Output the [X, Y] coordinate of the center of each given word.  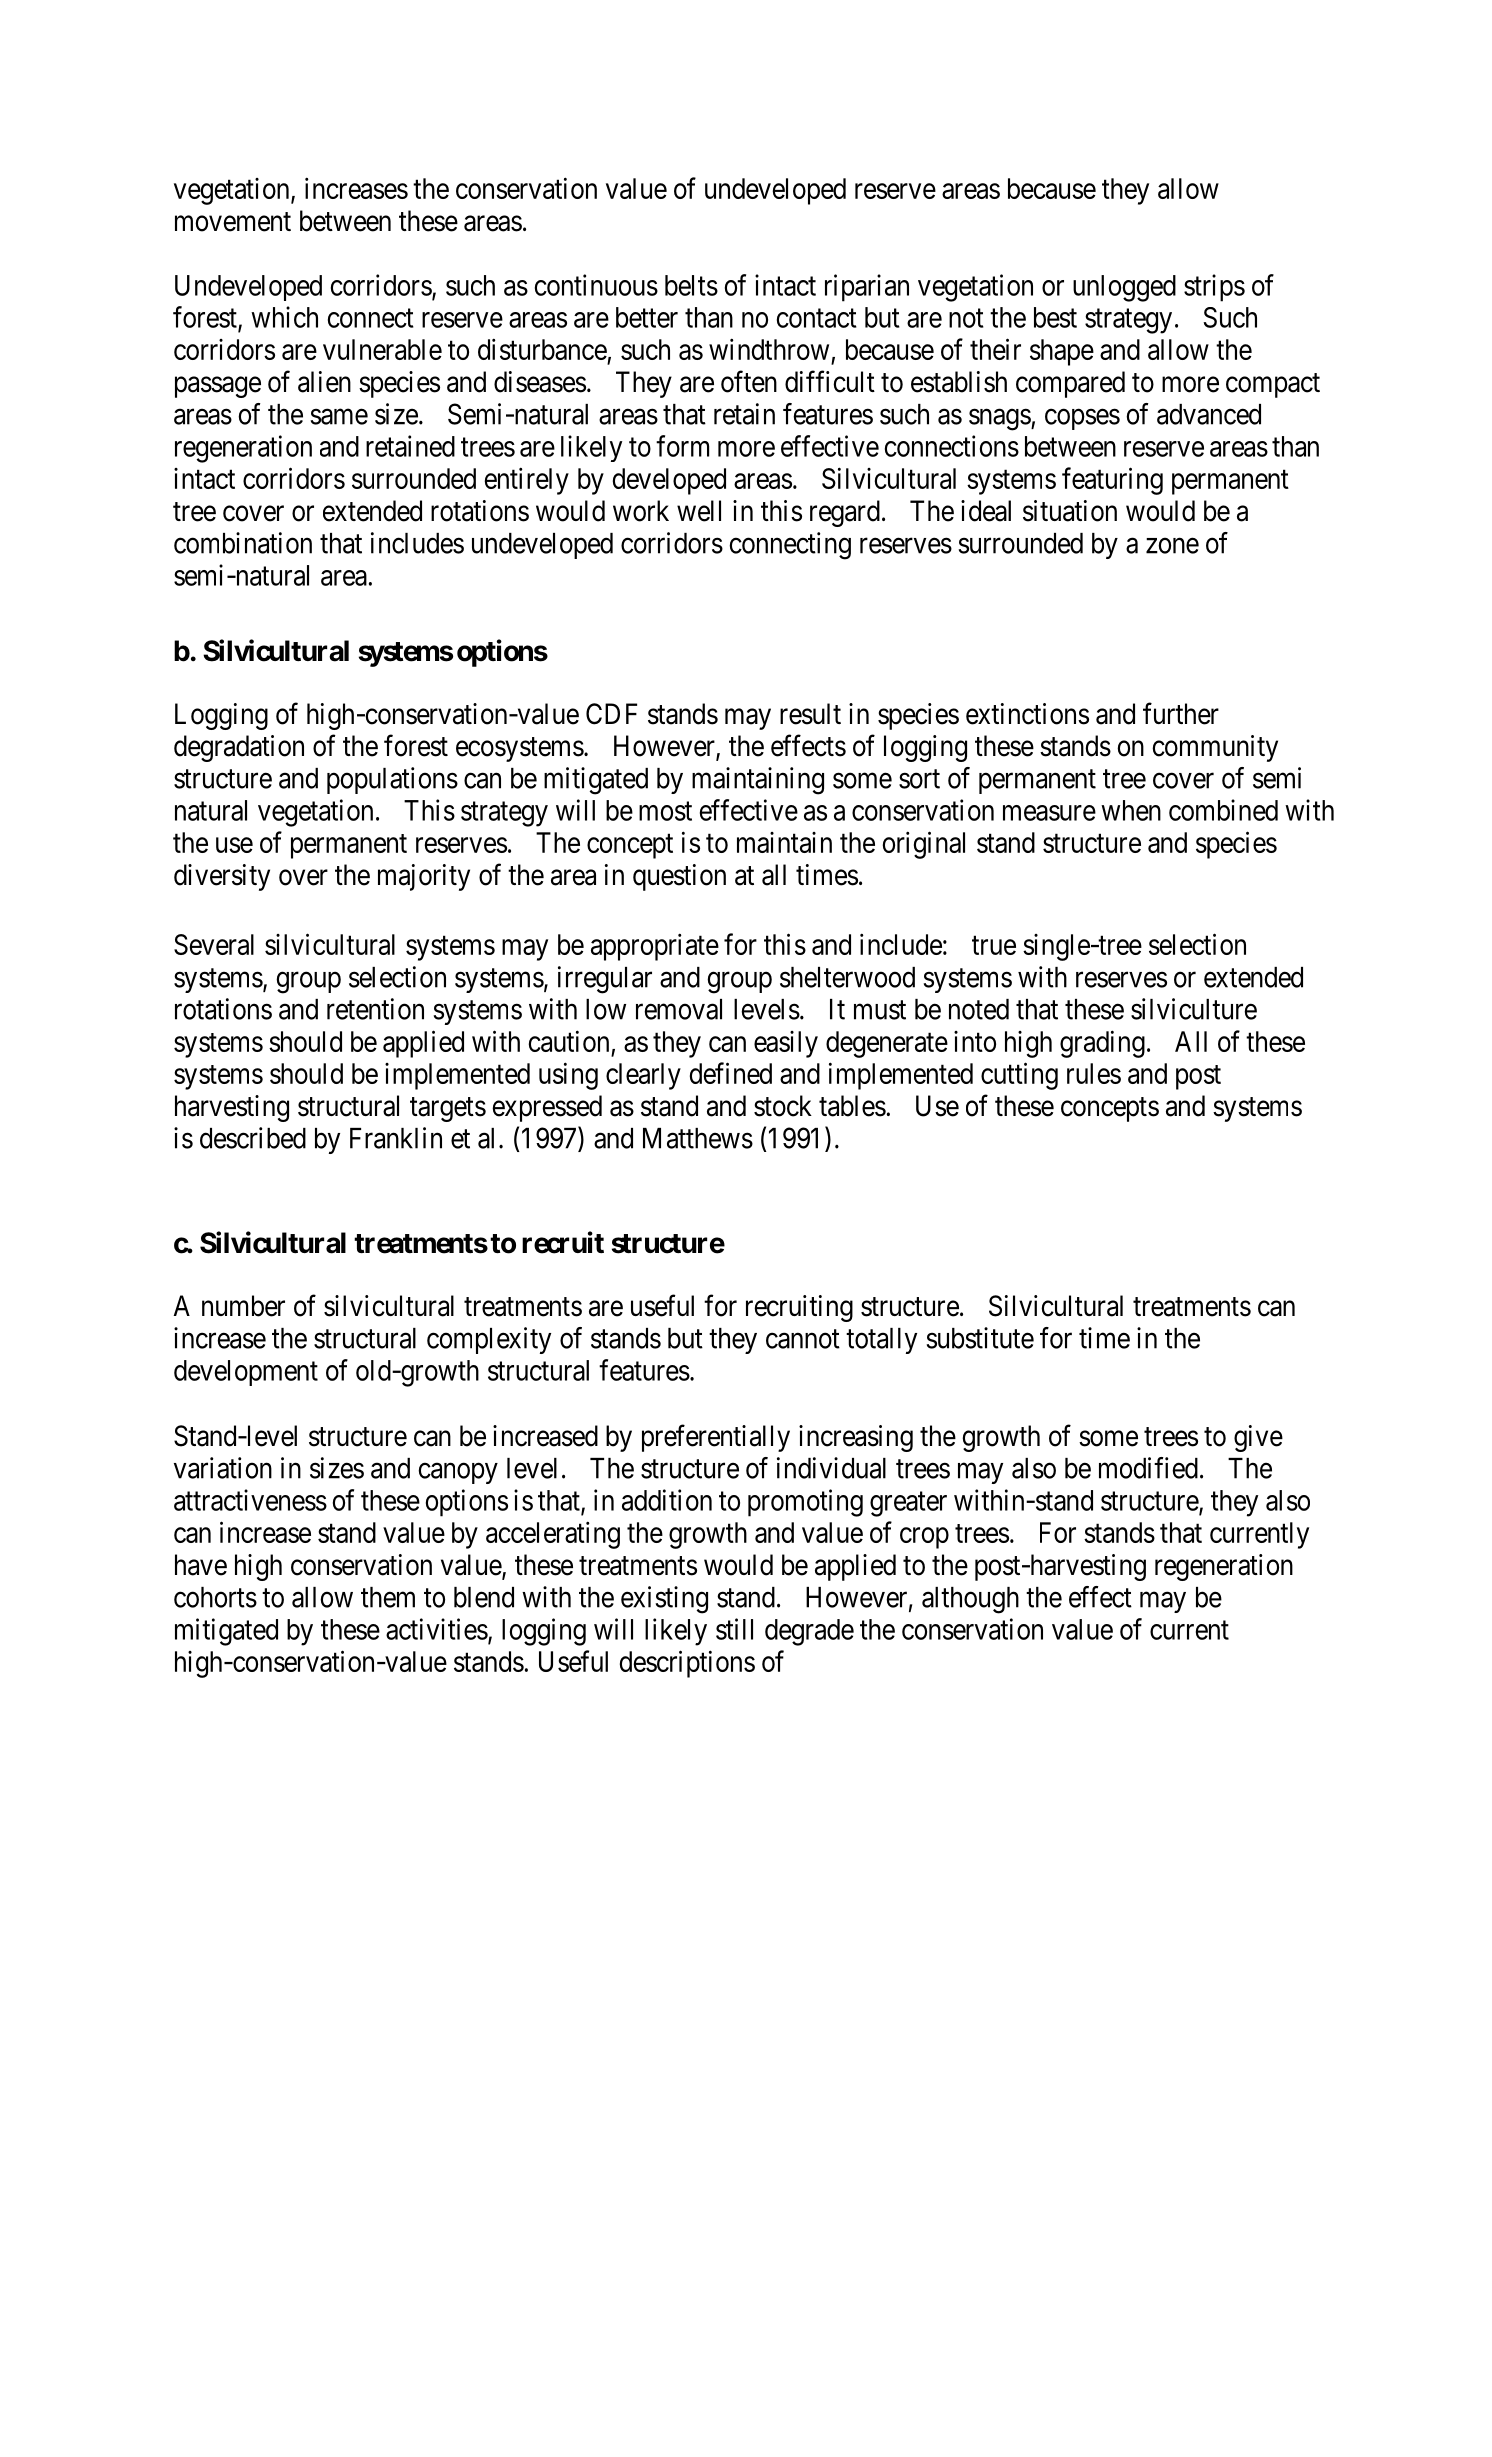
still [734, 1629]
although [970, 1600]
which [284, 317]
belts [691, 285]
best [1055, 317]
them [388, 1597]
